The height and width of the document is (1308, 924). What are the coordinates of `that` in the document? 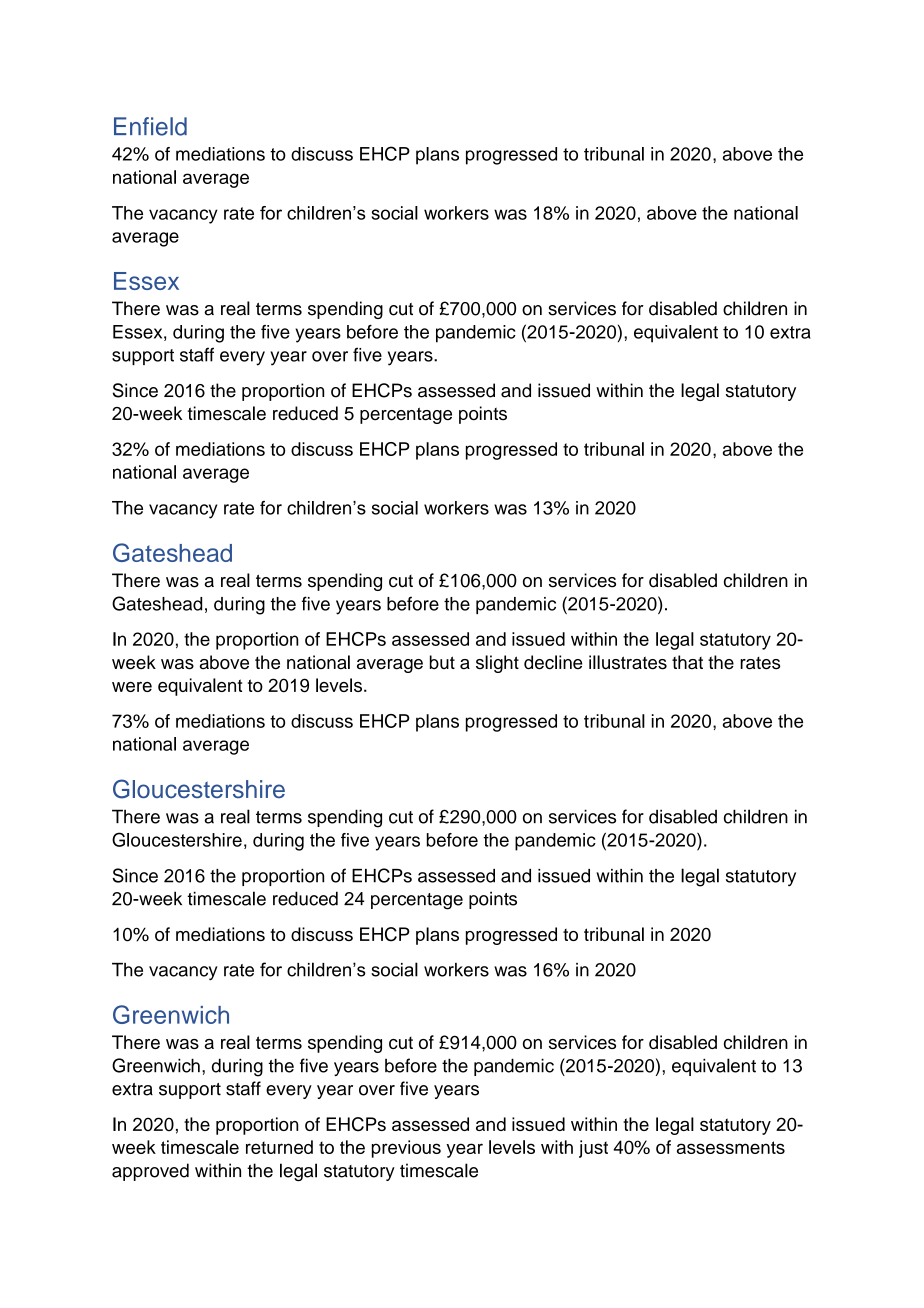 It's located at (687, 662).
